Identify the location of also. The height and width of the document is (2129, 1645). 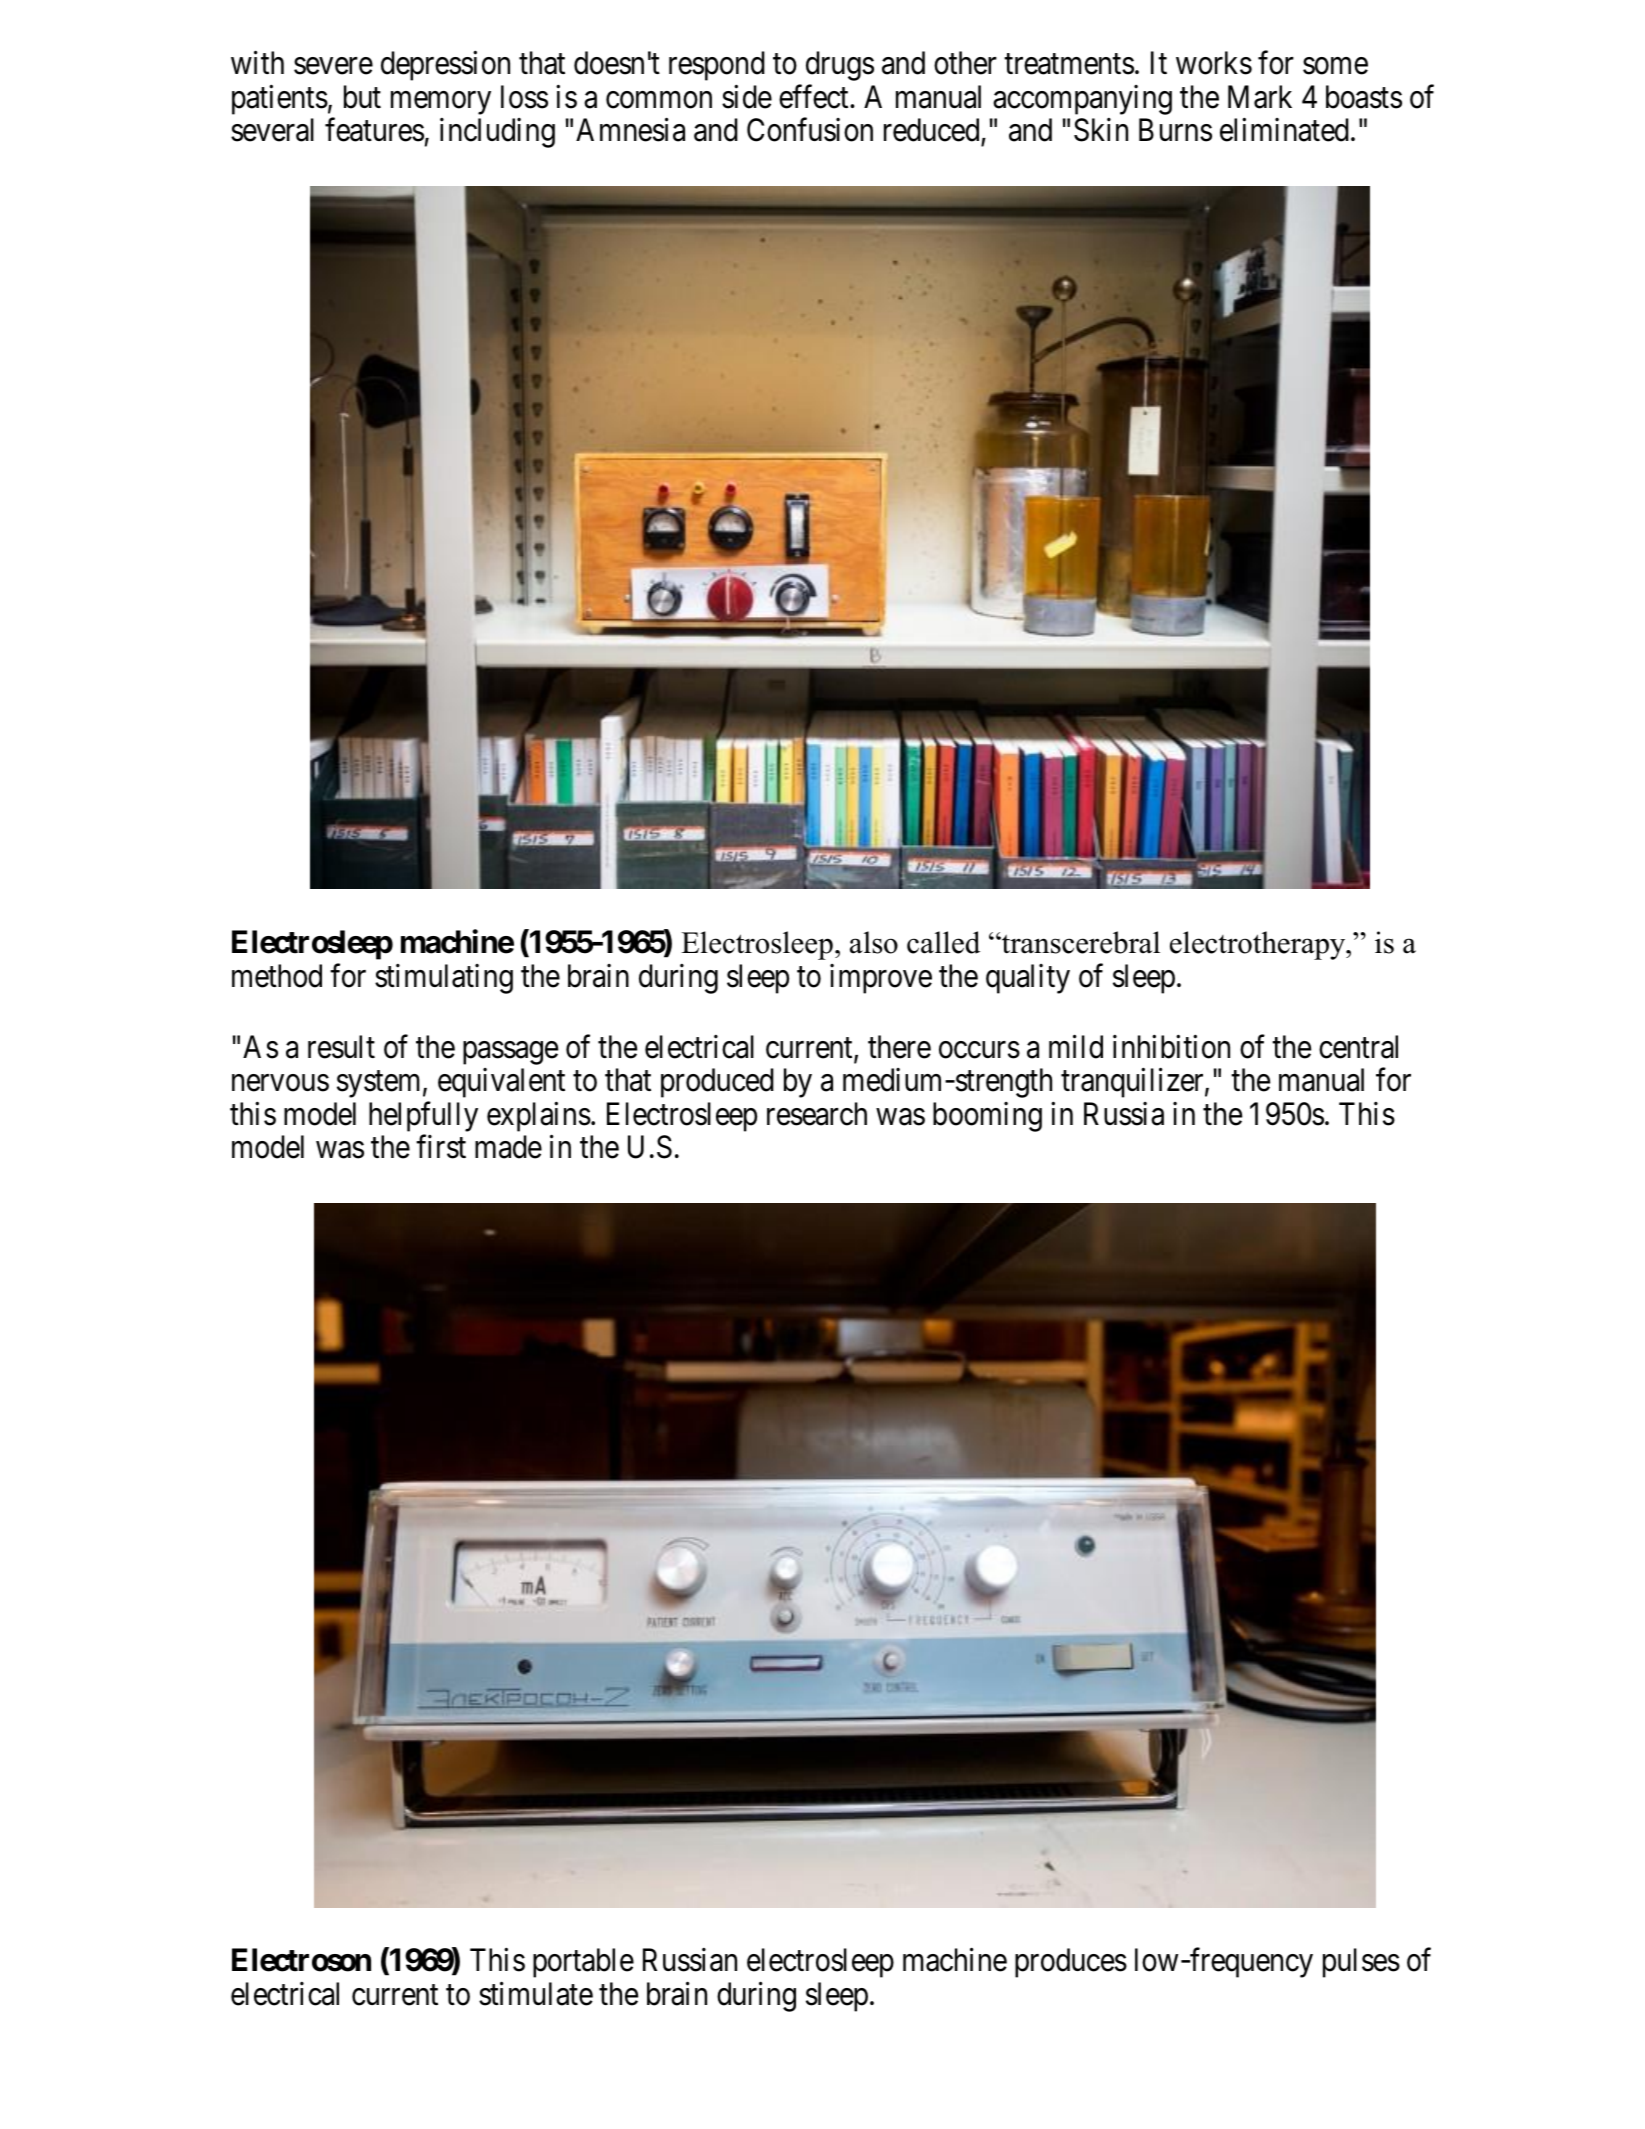
(874, 942).
